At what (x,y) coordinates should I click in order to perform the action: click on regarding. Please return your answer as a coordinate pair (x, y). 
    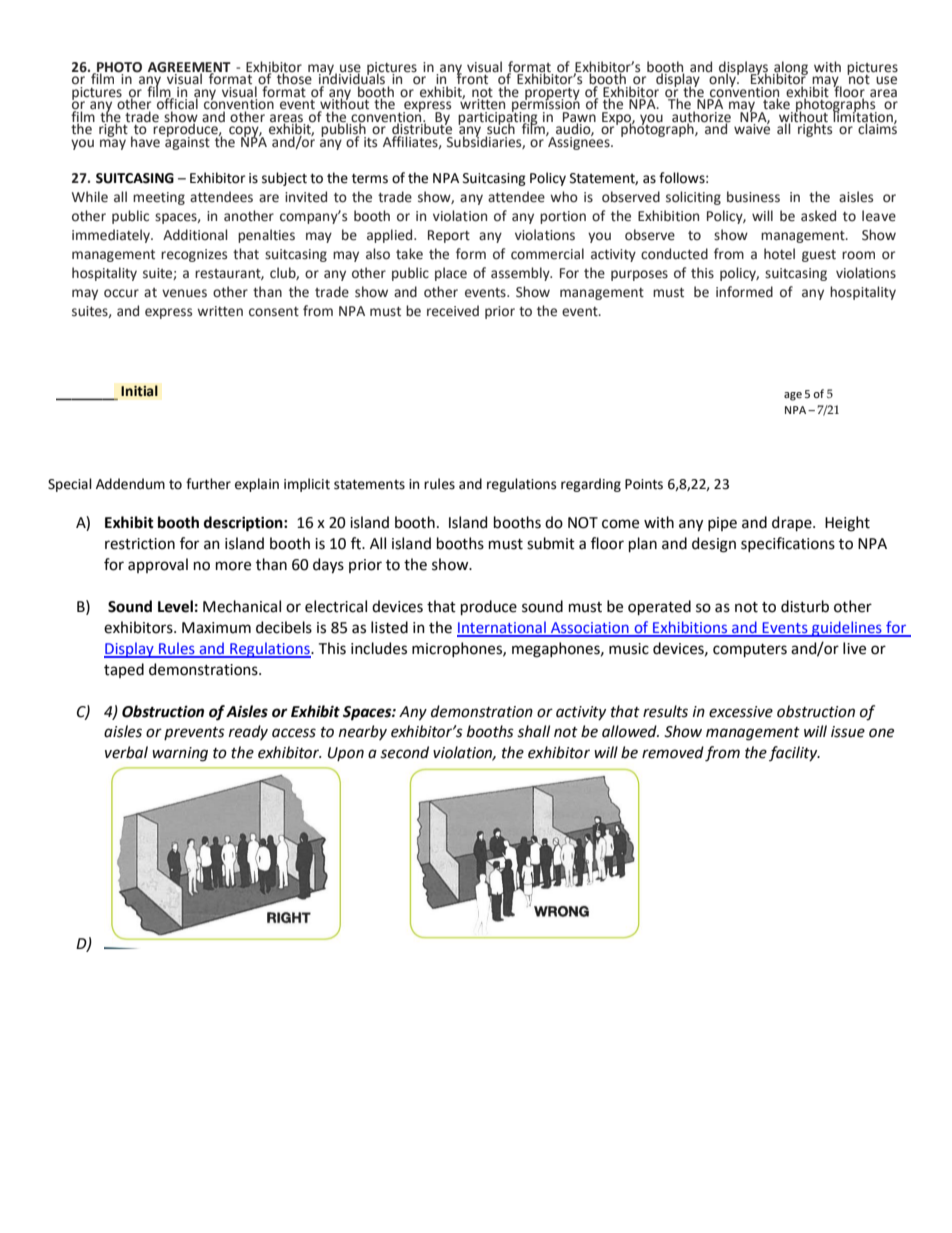
    Looking at the image, I should click on (591, 485).
